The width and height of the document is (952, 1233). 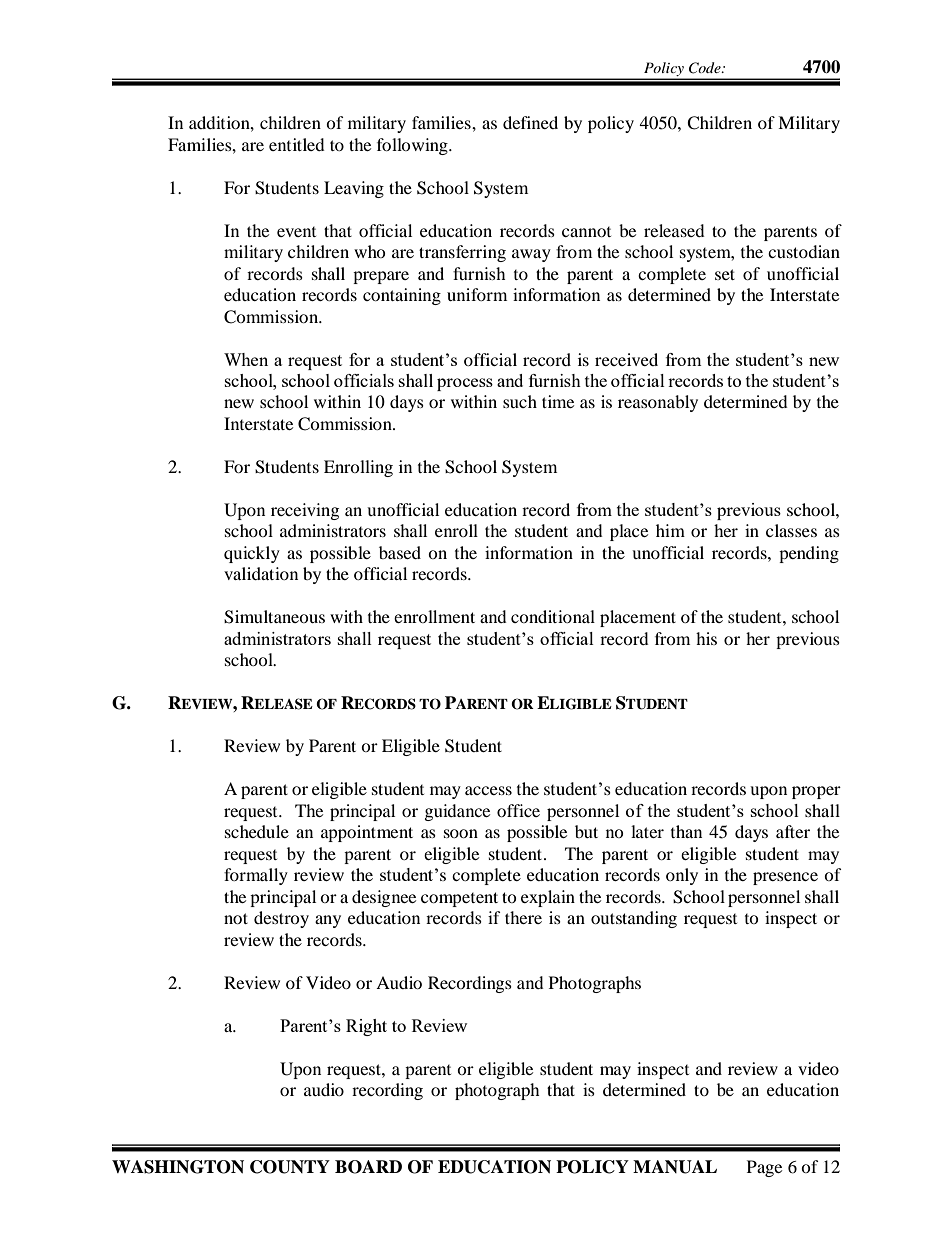 I want to click on Page, so click(x=764, y=1168).
